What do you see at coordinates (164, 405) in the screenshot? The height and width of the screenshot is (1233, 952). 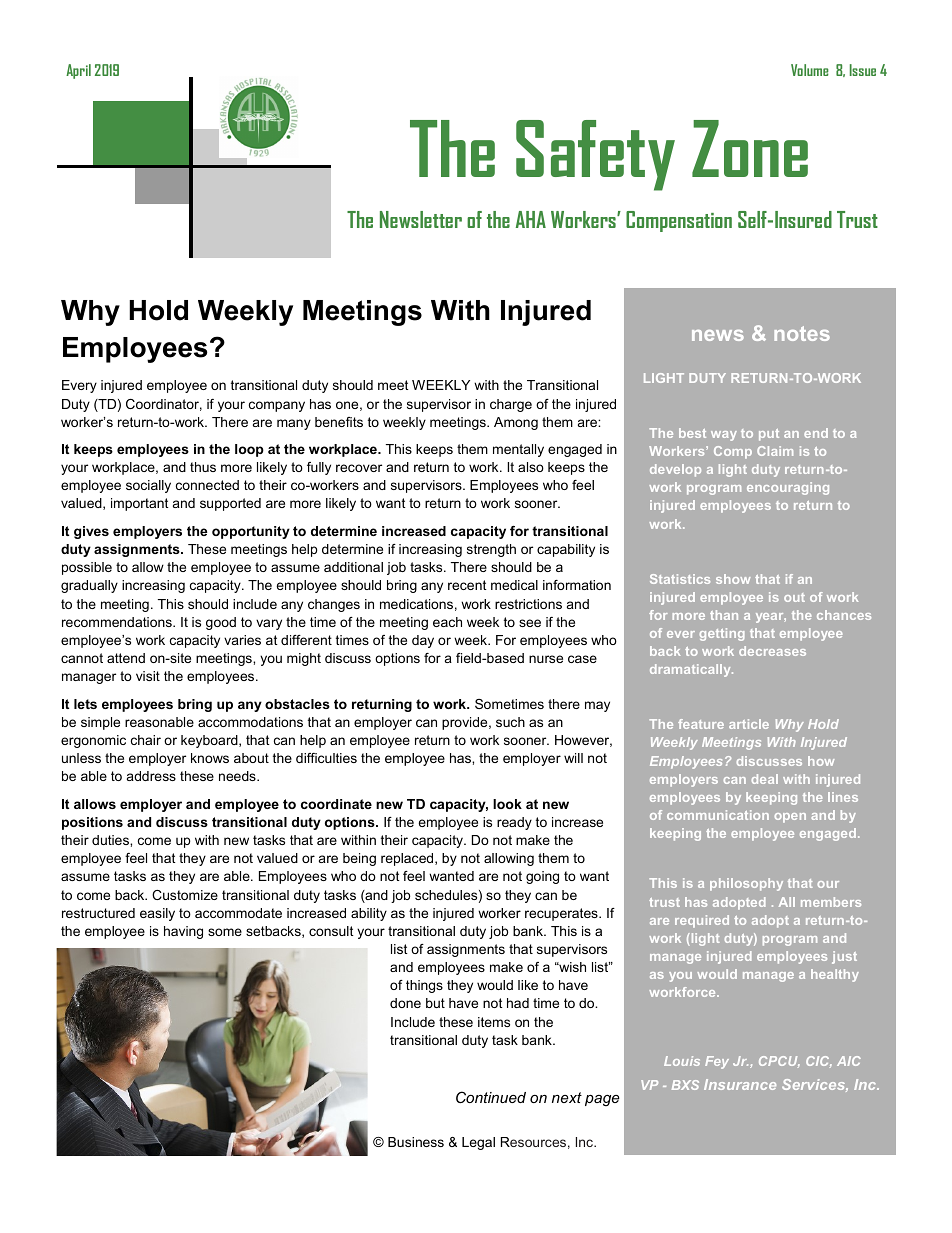 I see `Coordinator` at bounding box center [164, 405].
